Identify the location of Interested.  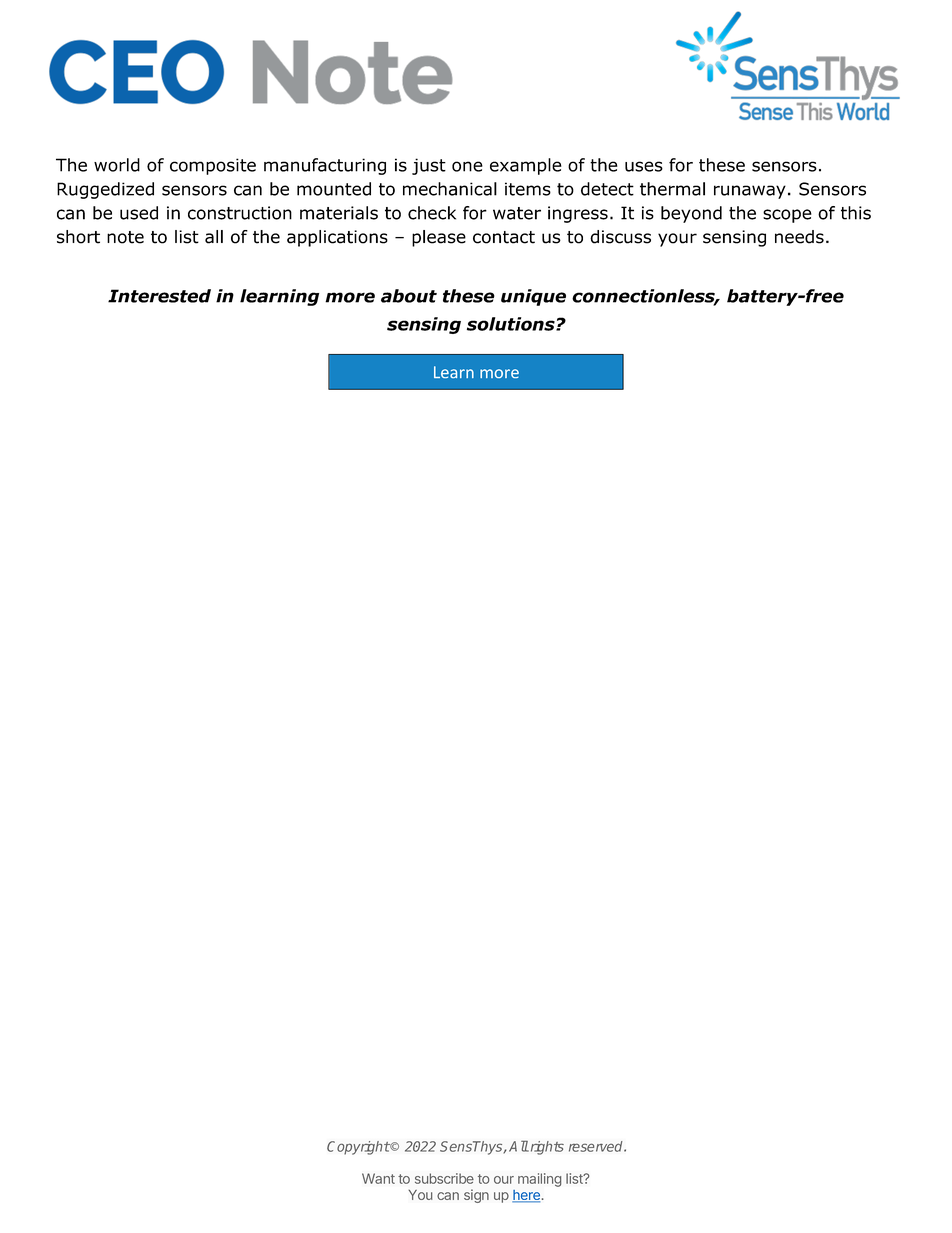
(159, 296).
